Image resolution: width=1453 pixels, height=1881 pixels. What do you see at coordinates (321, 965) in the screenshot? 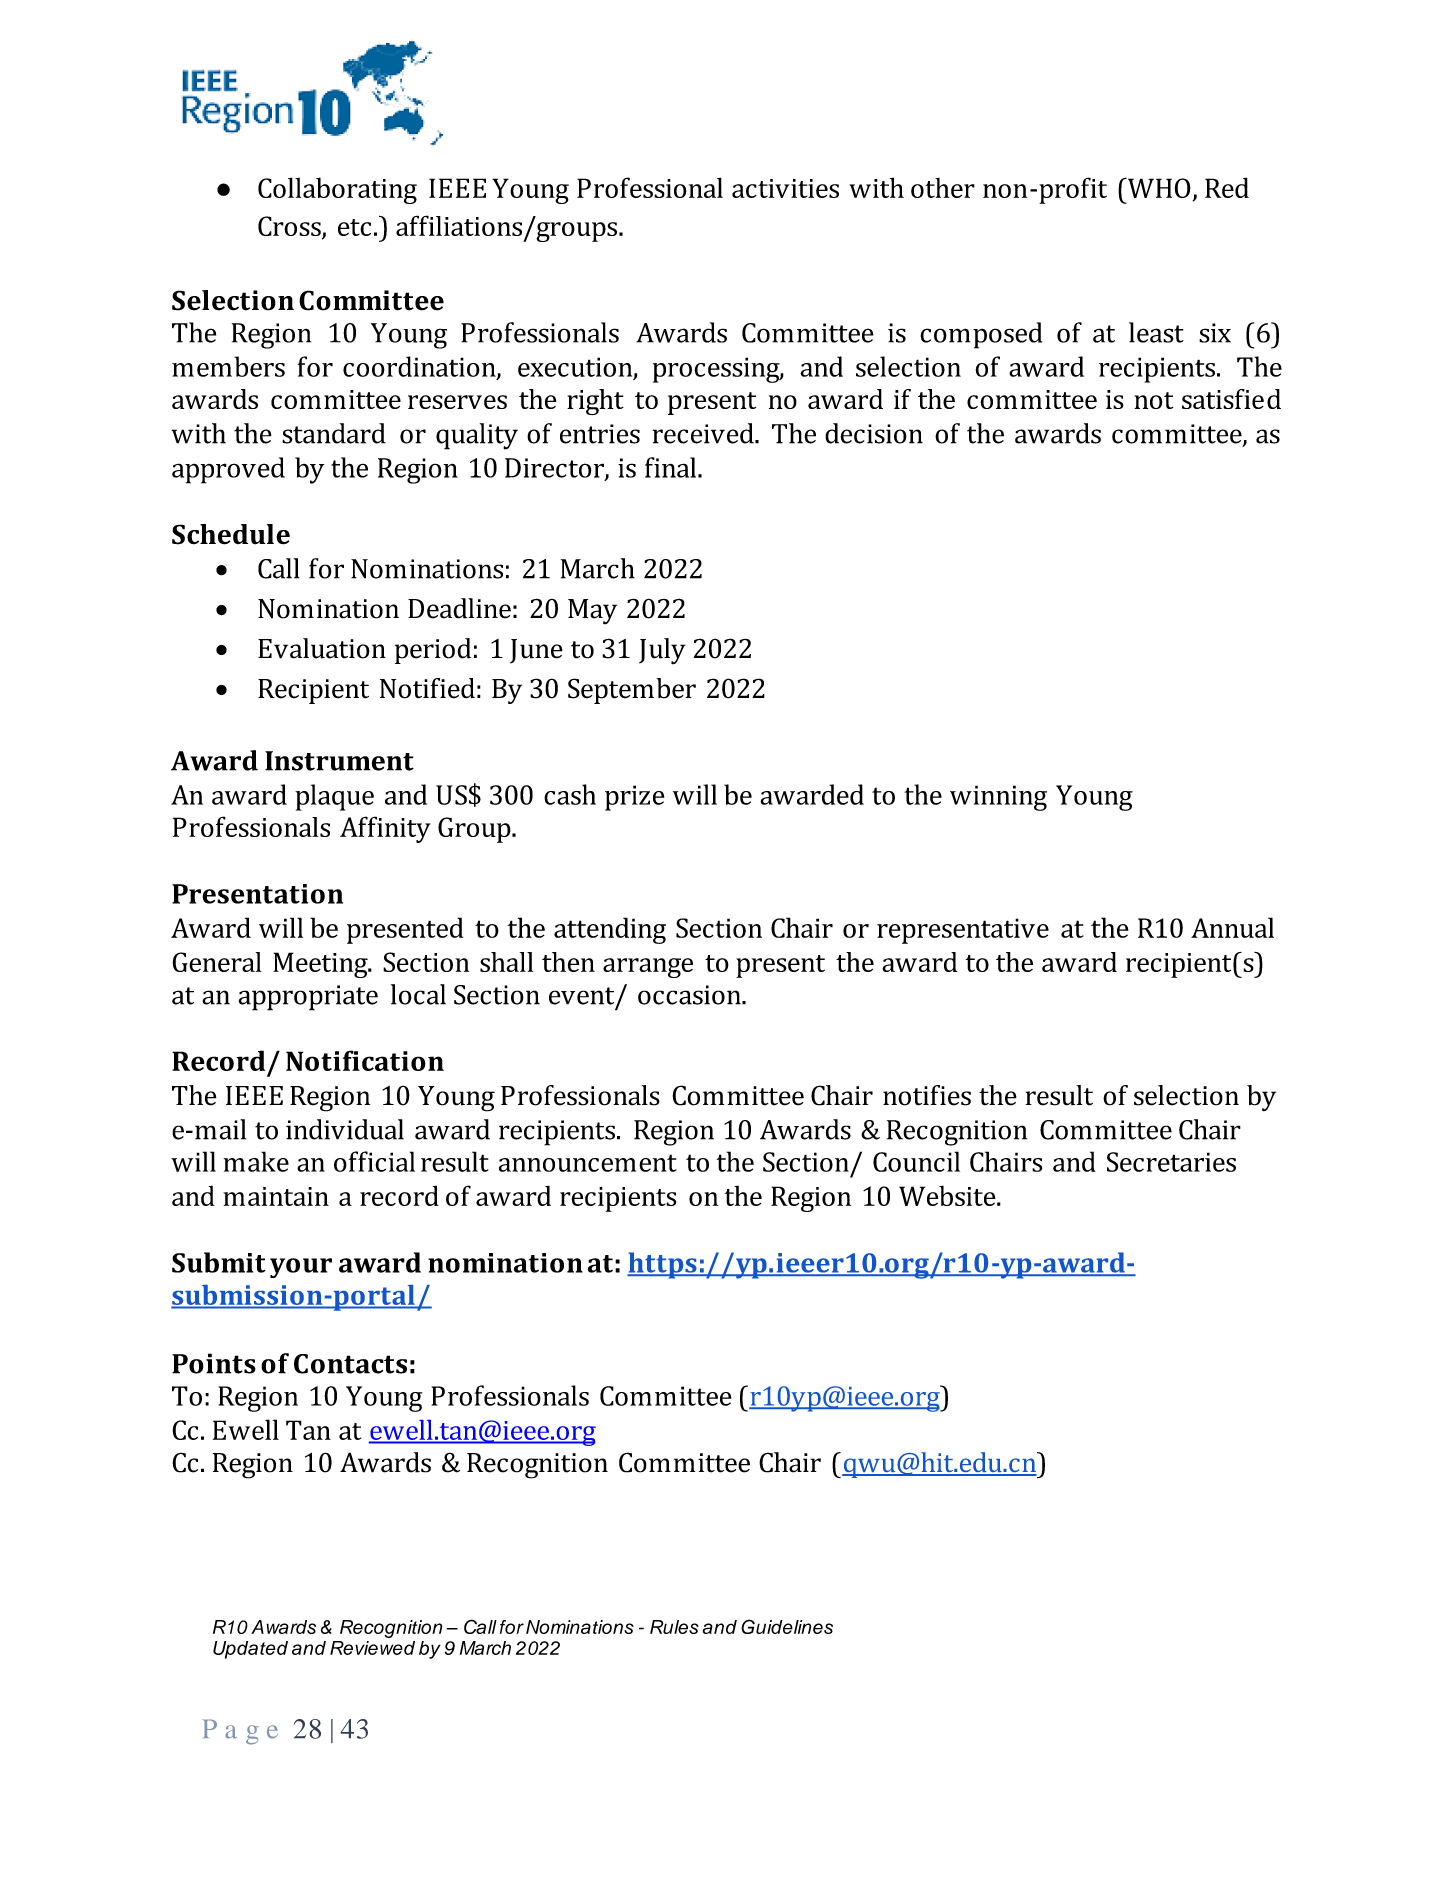
I see `Meeting` at bounding box center [321, 965].
